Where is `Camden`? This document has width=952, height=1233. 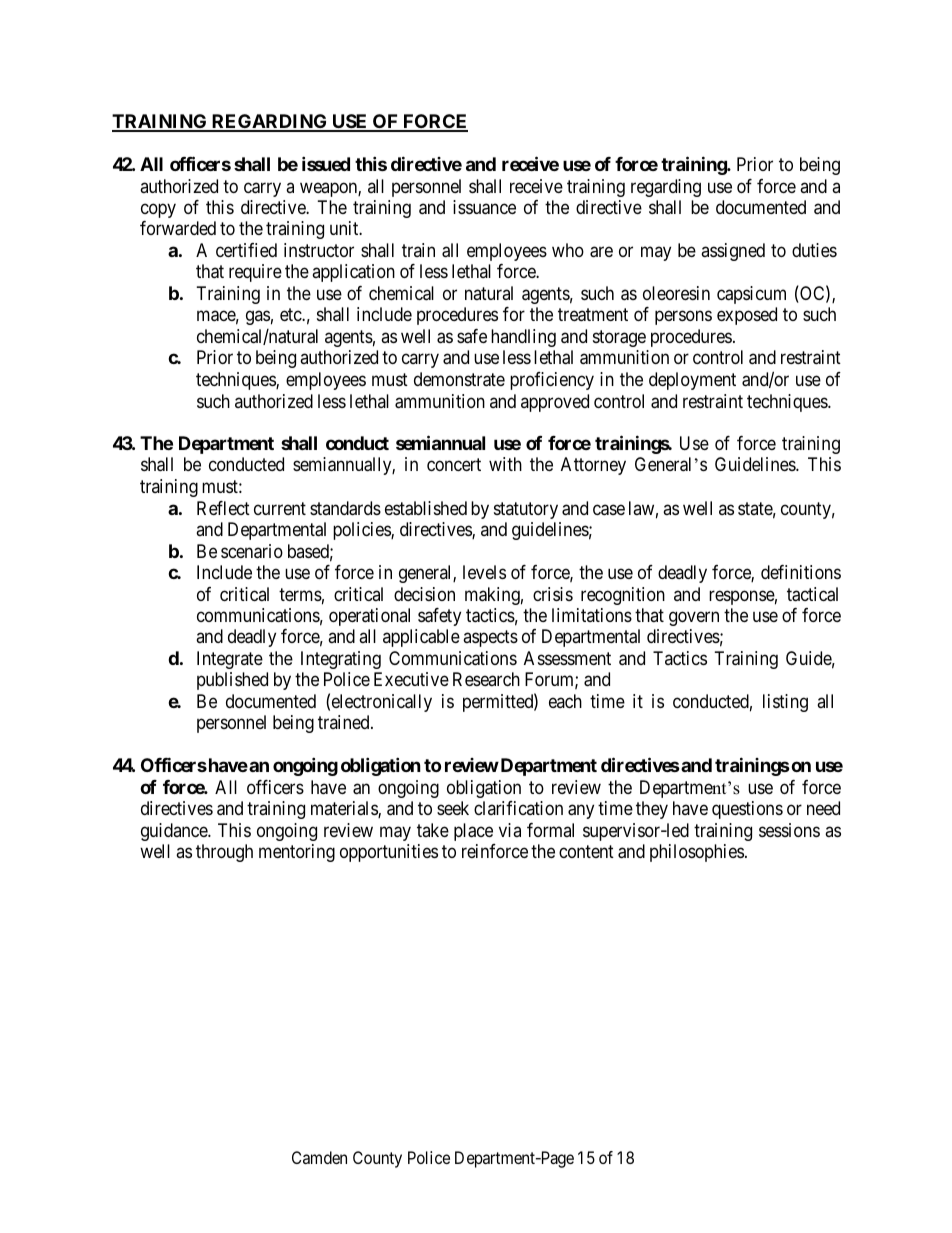 Camden is located at coordinates (319, 1157).
